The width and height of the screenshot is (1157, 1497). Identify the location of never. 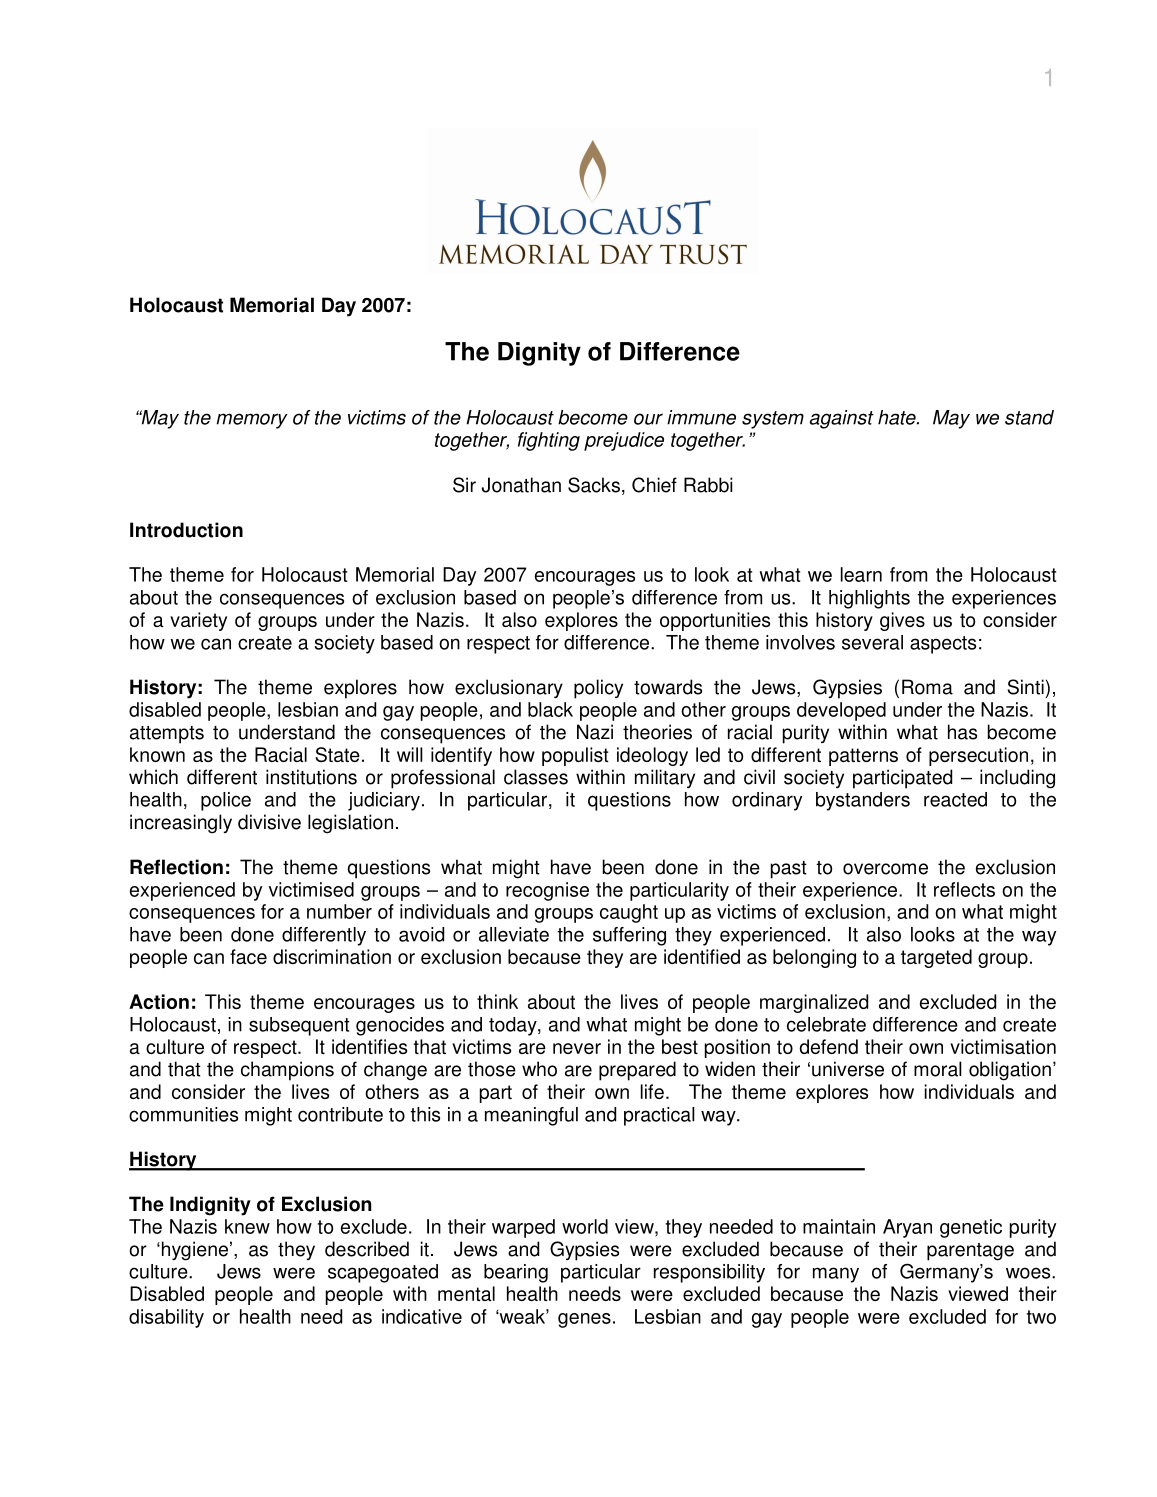
(577, 1048).
